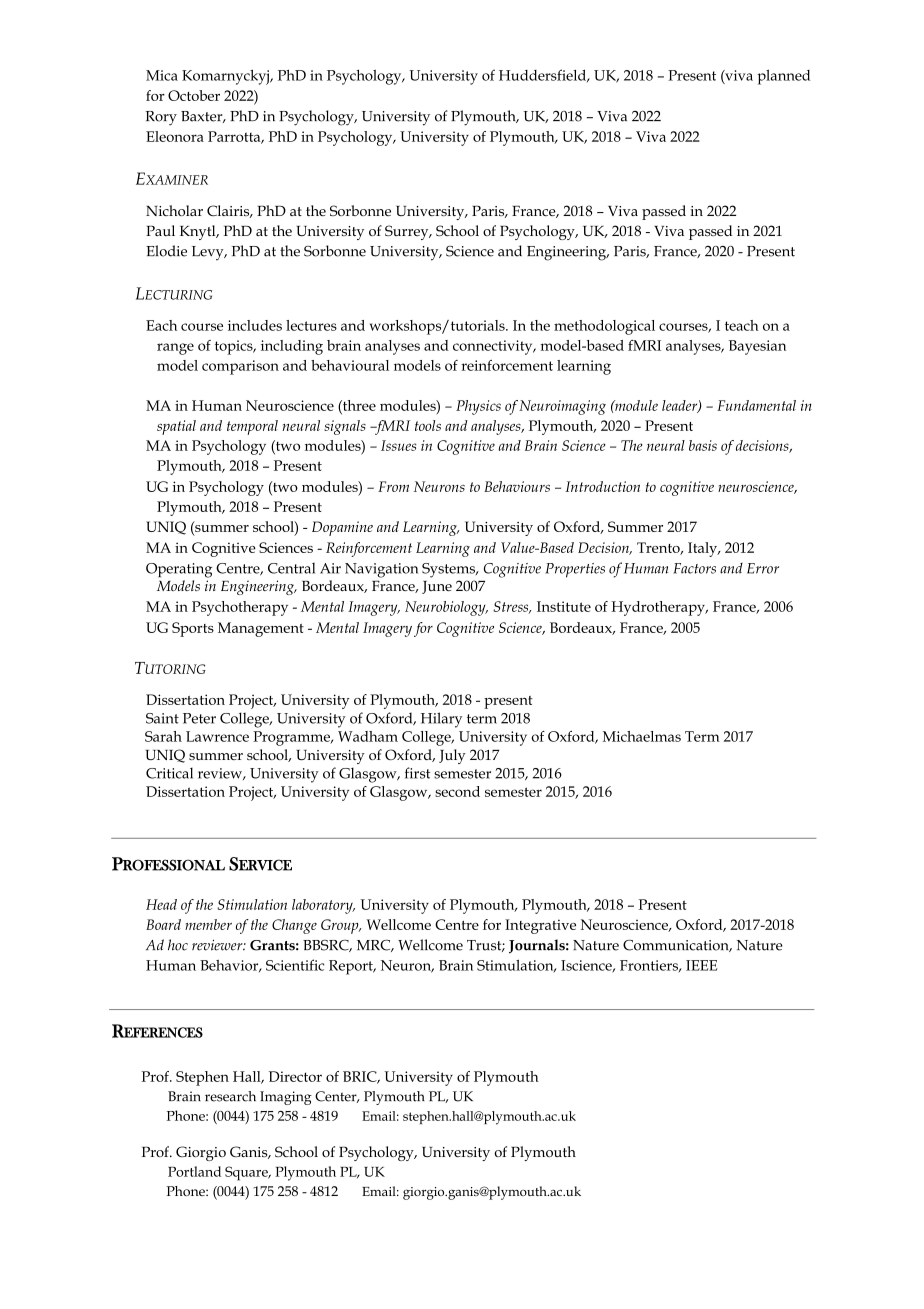 This image has width=924, height=1309. Describe the element at coordinates (230, 1096) in the image. I see `research` at that location.
